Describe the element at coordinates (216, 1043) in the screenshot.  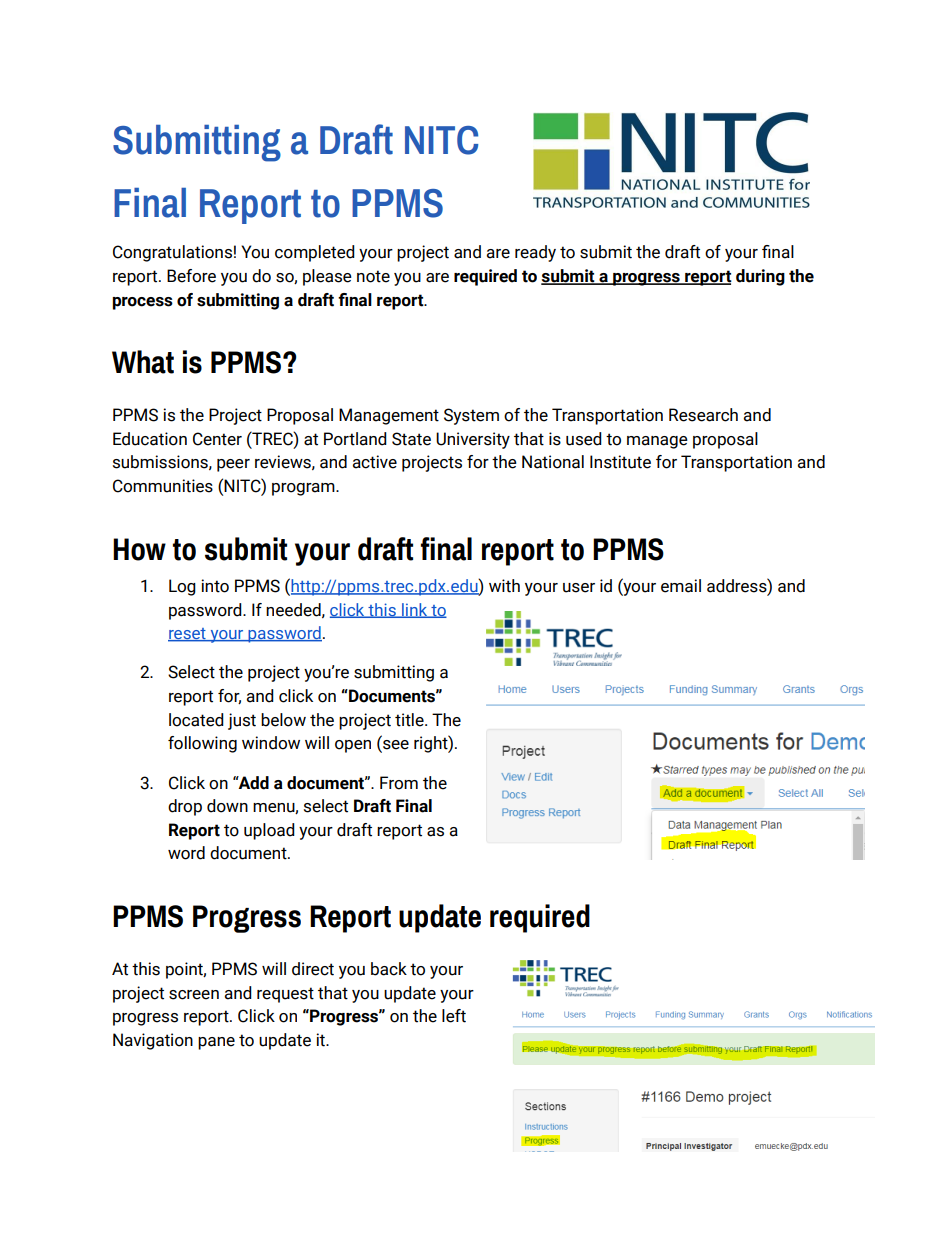
I see `pane` at that location.
